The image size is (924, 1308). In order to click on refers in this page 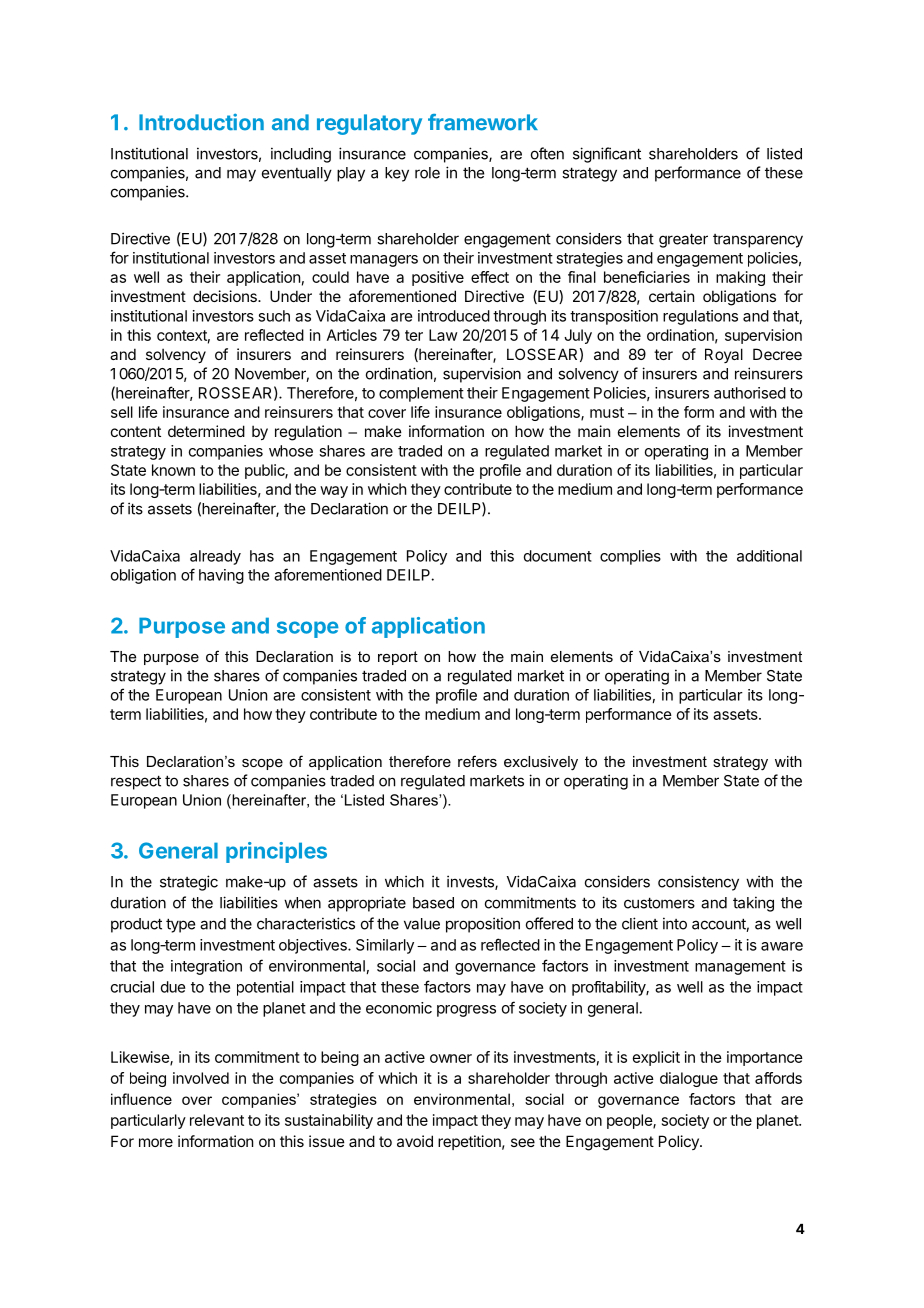, I will do `click(477, 761)`.
